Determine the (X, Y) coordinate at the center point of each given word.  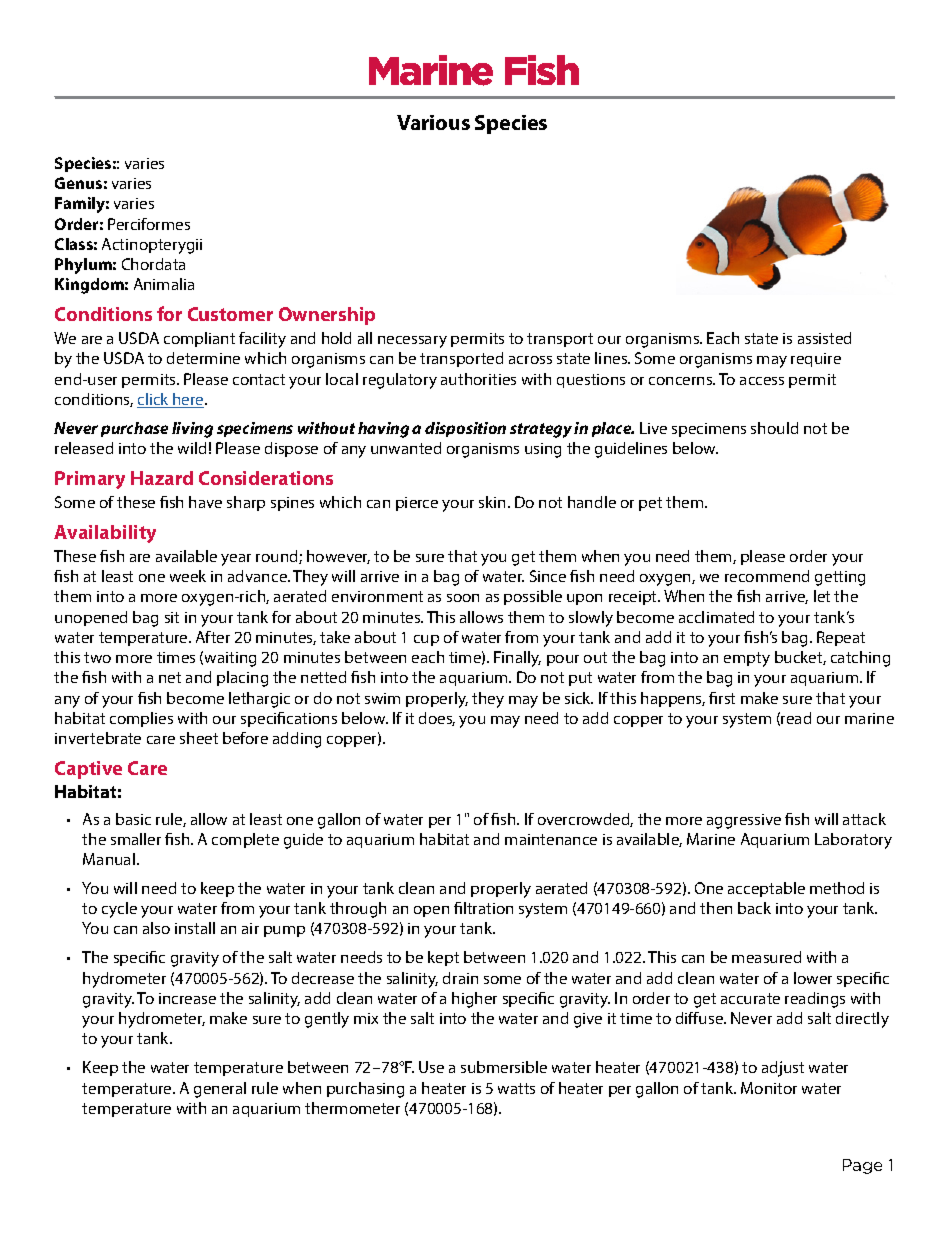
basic (133, 819)
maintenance (551, 839)
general (220, 1090)
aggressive (744, 821)
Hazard (162, 478)
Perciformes (149, 224)
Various (433, 122)
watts (516, 1088)
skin (494, 502)
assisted (824, 338)
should (774, 428)
